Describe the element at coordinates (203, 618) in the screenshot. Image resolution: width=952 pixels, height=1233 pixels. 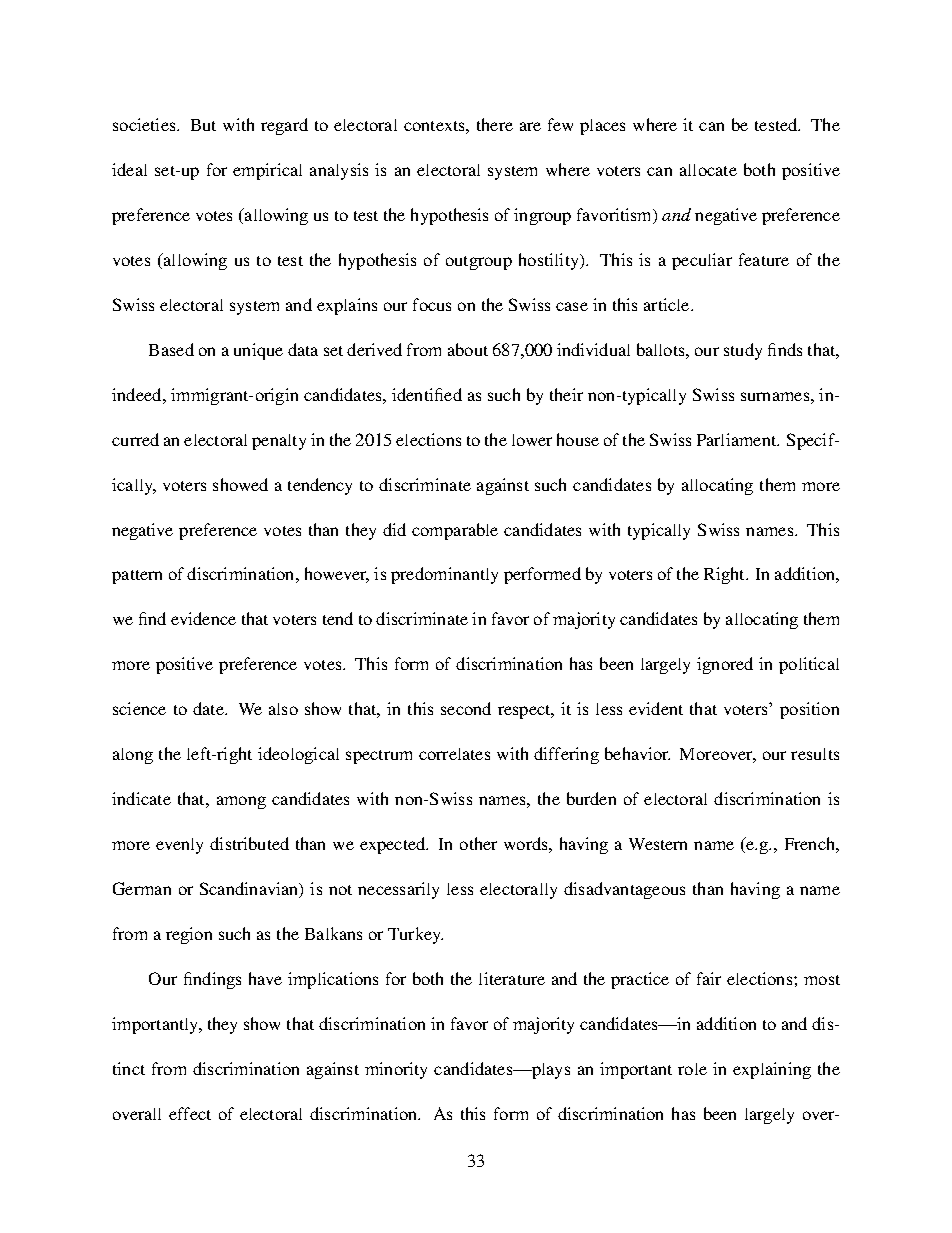
I see `evidence` at that location.
